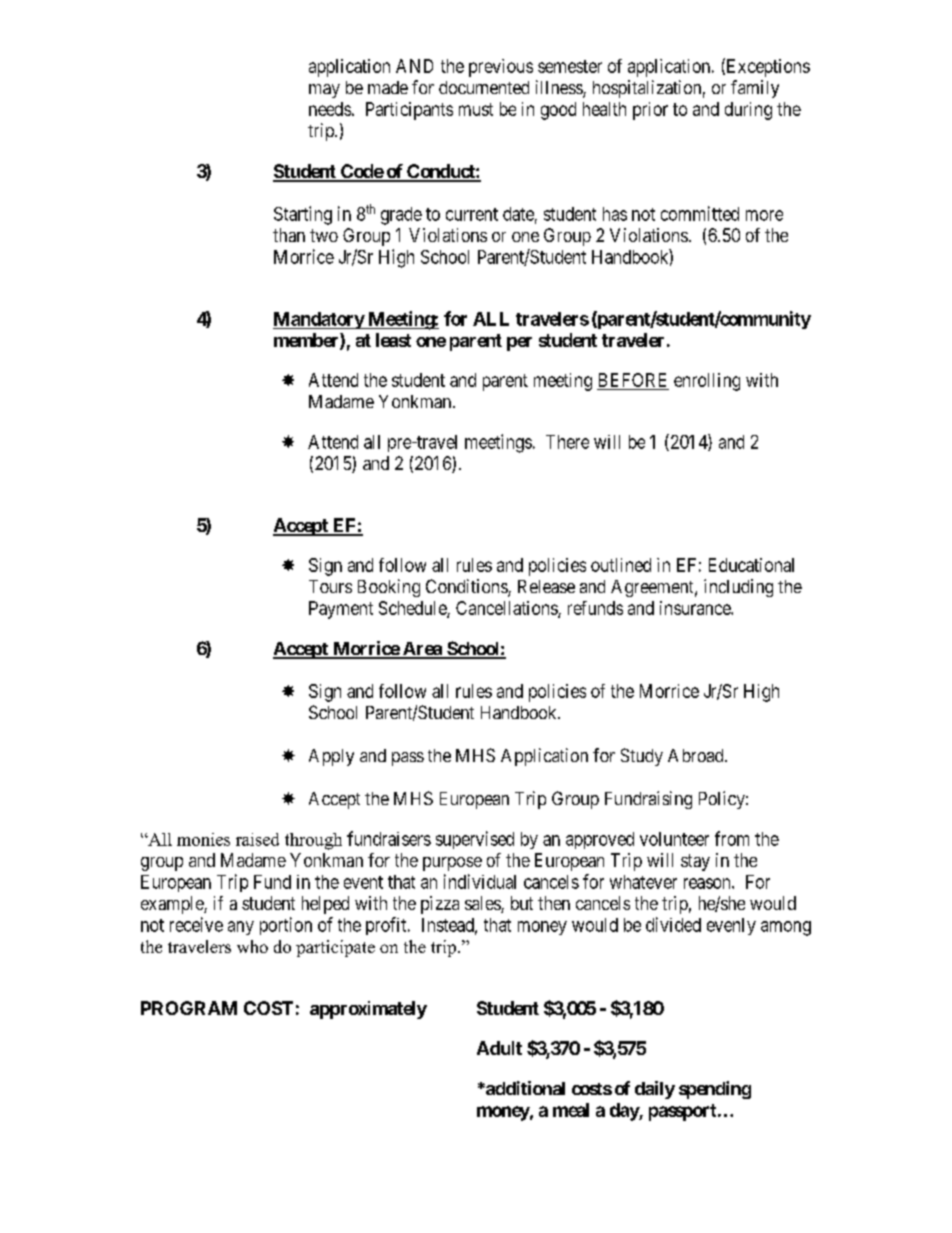 This screenshot has height=1233, width=952. What do you see at coordinates (732, 838) in the screenshot?
I see `from` at bounding box center [732, 838].
